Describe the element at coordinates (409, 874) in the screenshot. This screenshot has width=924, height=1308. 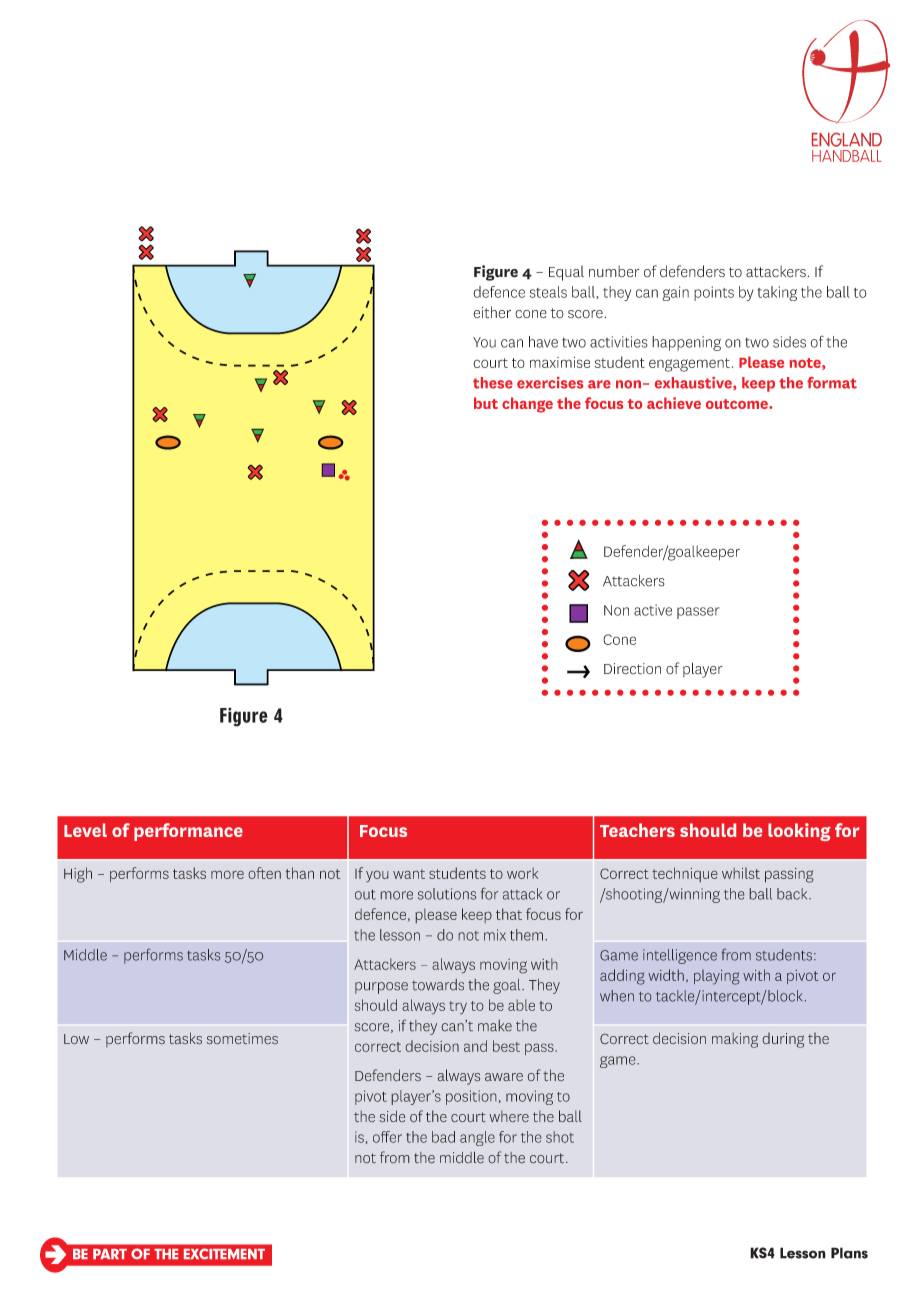
I see `want` at that location.
